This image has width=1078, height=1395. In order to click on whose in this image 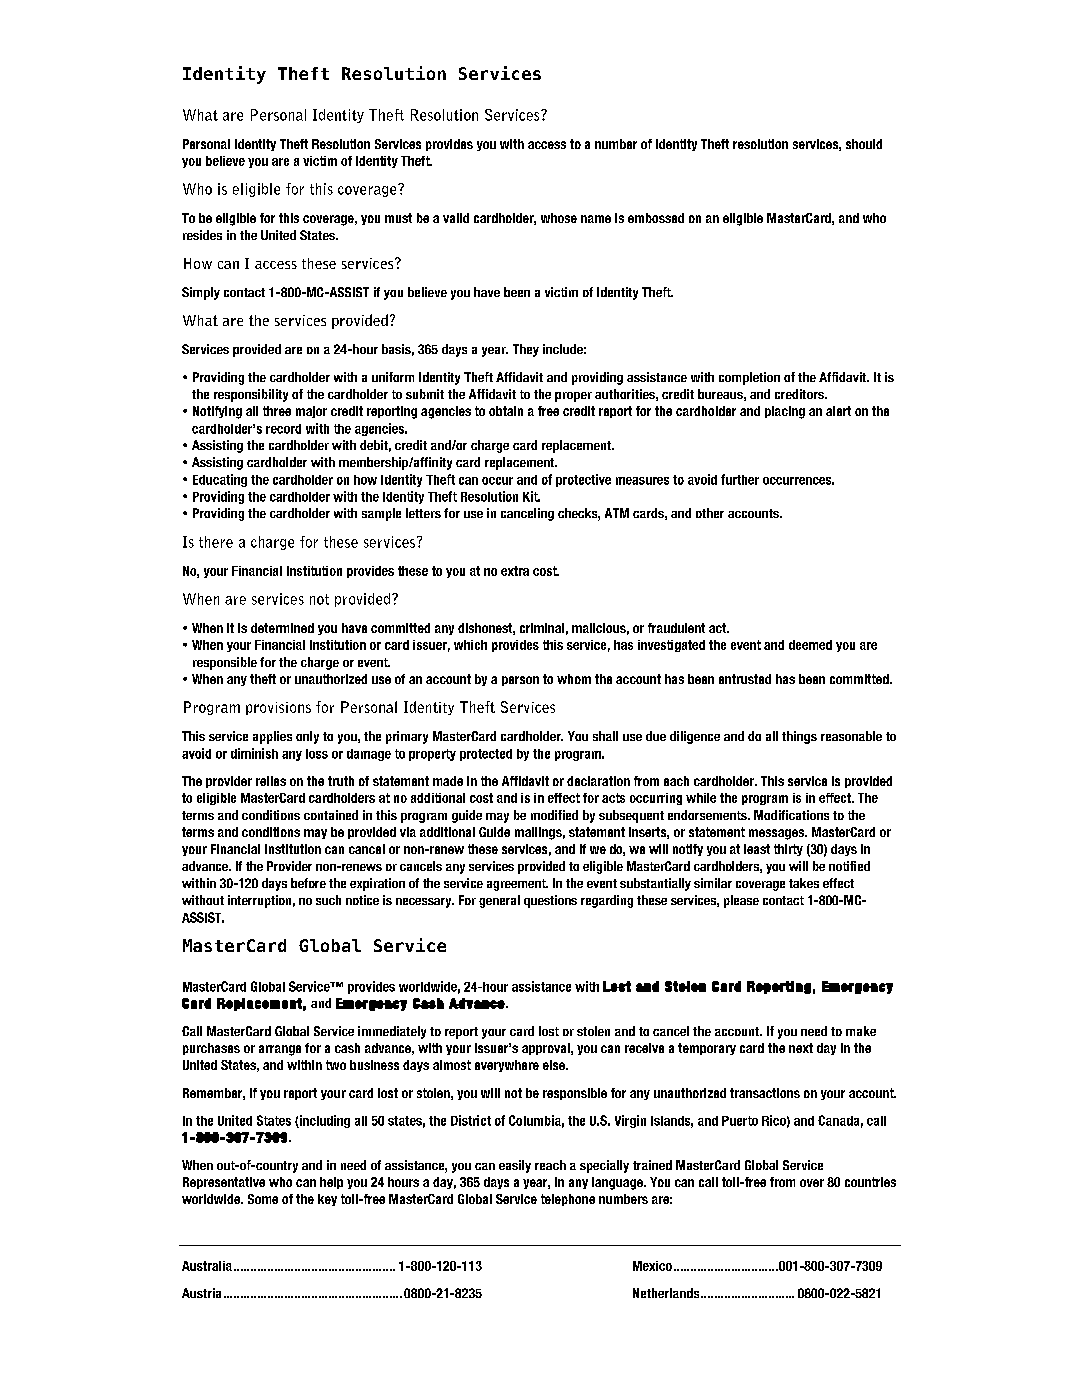, I will do `click(559, 218)`.
